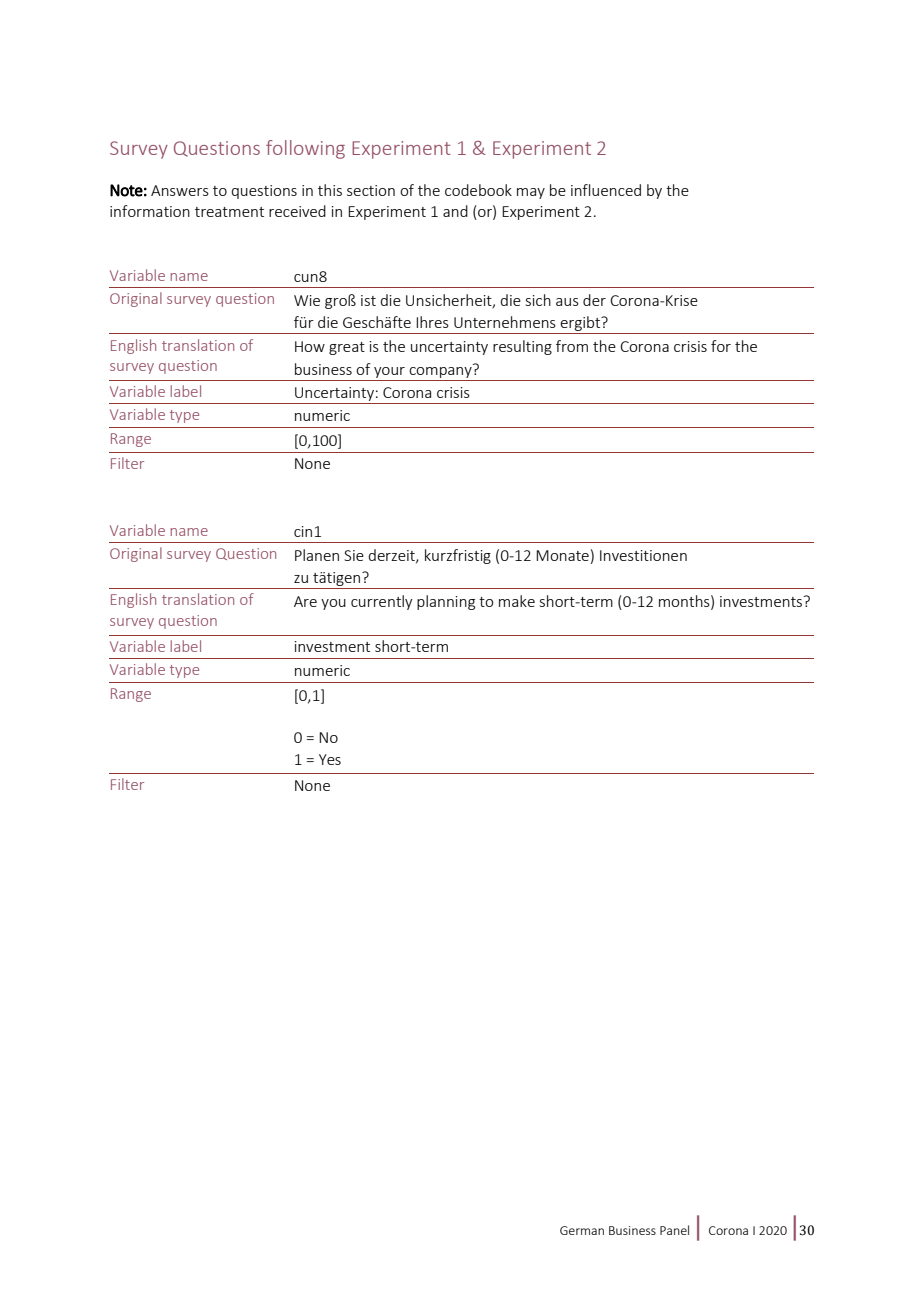 The width and height of the screenshot is (924, 1307). Describe the element at coordinates (382, 602) in the screenshot. I see `currently` at that location.
